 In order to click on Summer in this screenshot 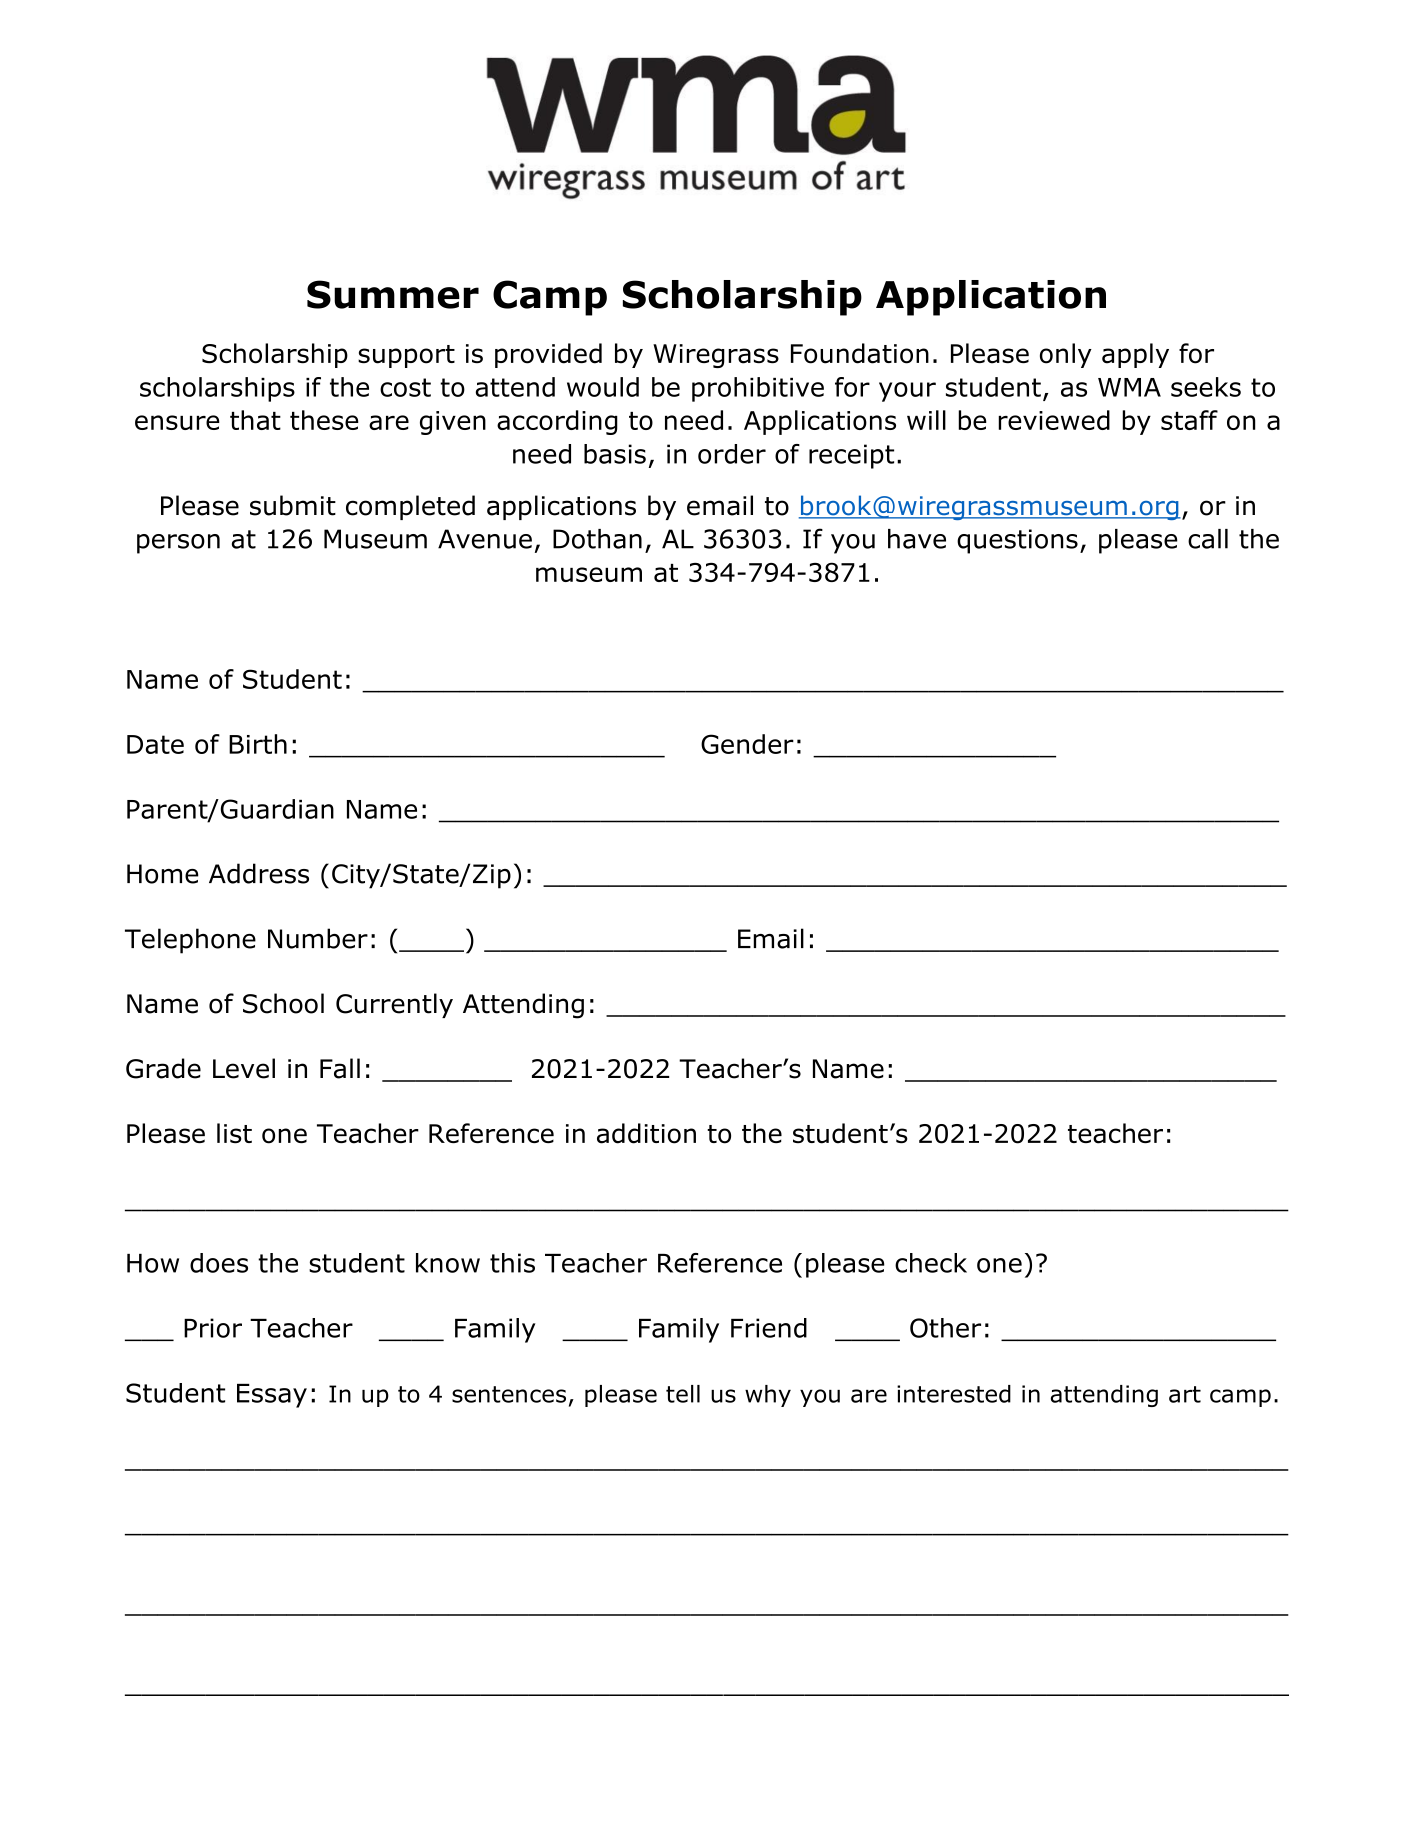, I will do `click(393, 294)`.
